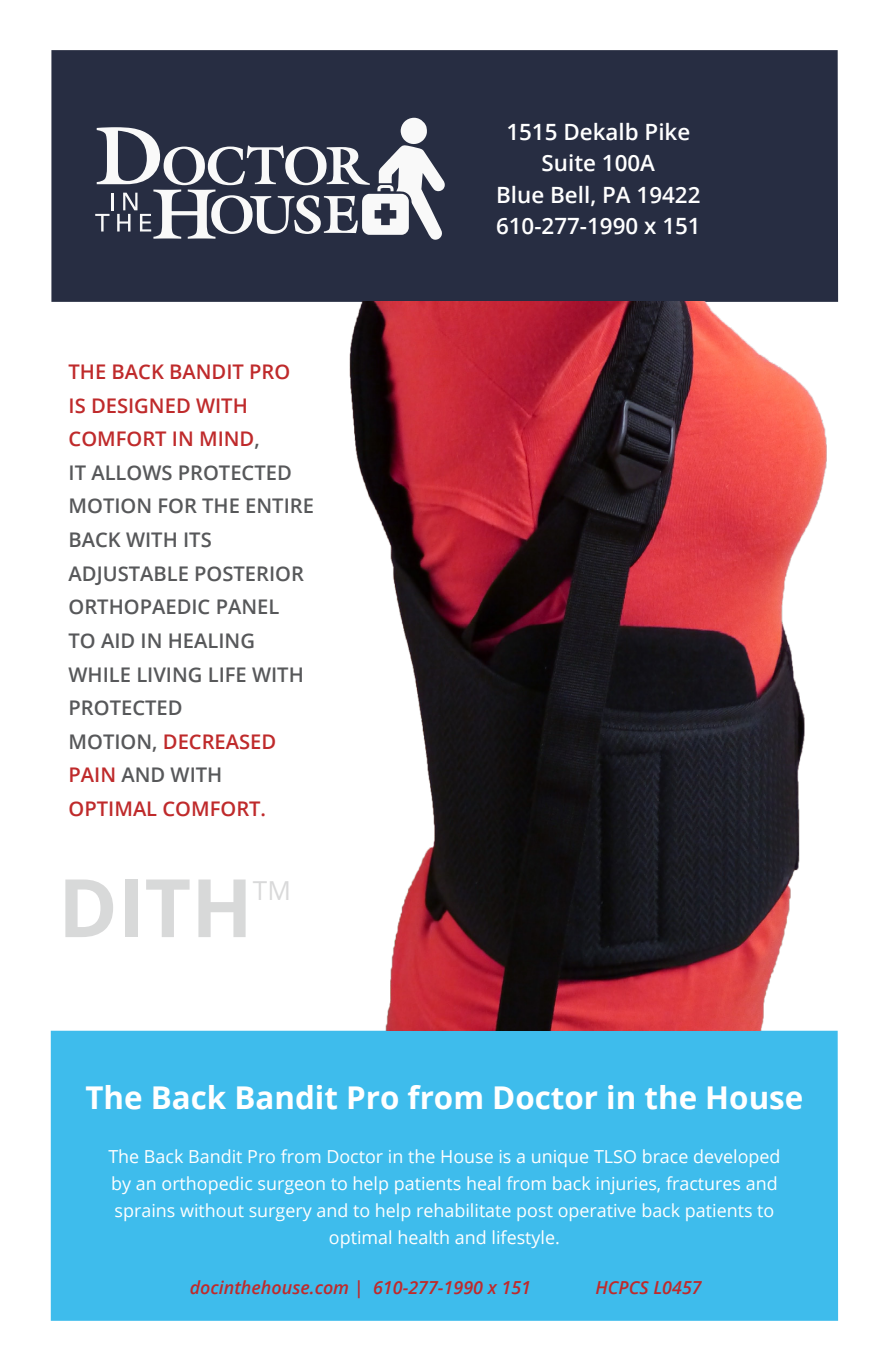  What do you see at coordinates (141, 406) in the screenshot?
I see `DESIGNED` at bounding box center [141, 406].
